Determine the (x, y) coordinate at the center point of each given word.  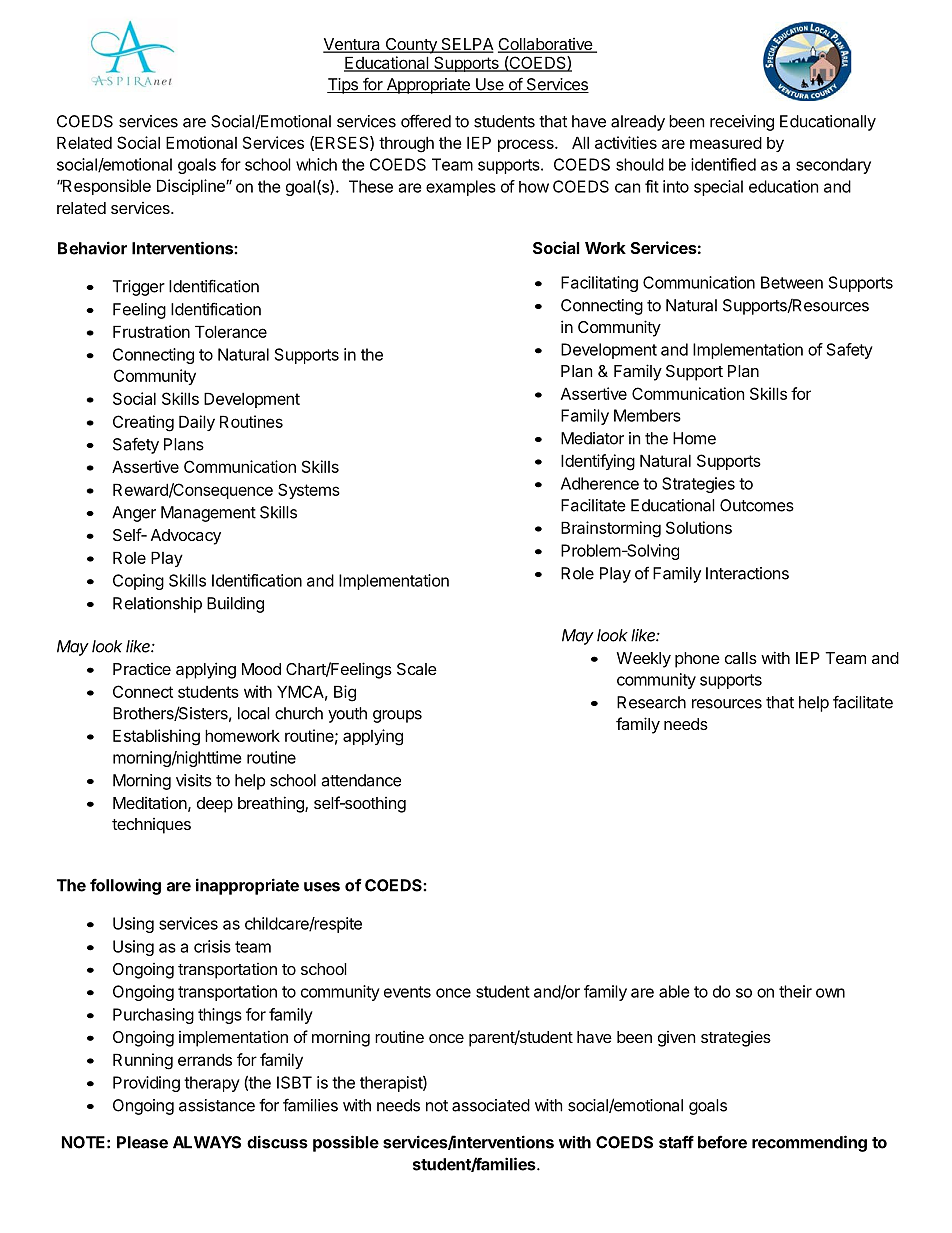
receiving (742, 123)
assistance (217, 1105)
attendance (361, 780)
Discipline (192, 187)
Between (792, 282)
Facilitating (599, 284)
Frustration (151, 331)
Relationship (157, 605)
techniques (151, 826)
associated (491, 1105)
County (411, 46)
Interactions (747, 573)
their (795, 991)
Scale (417, 669)
